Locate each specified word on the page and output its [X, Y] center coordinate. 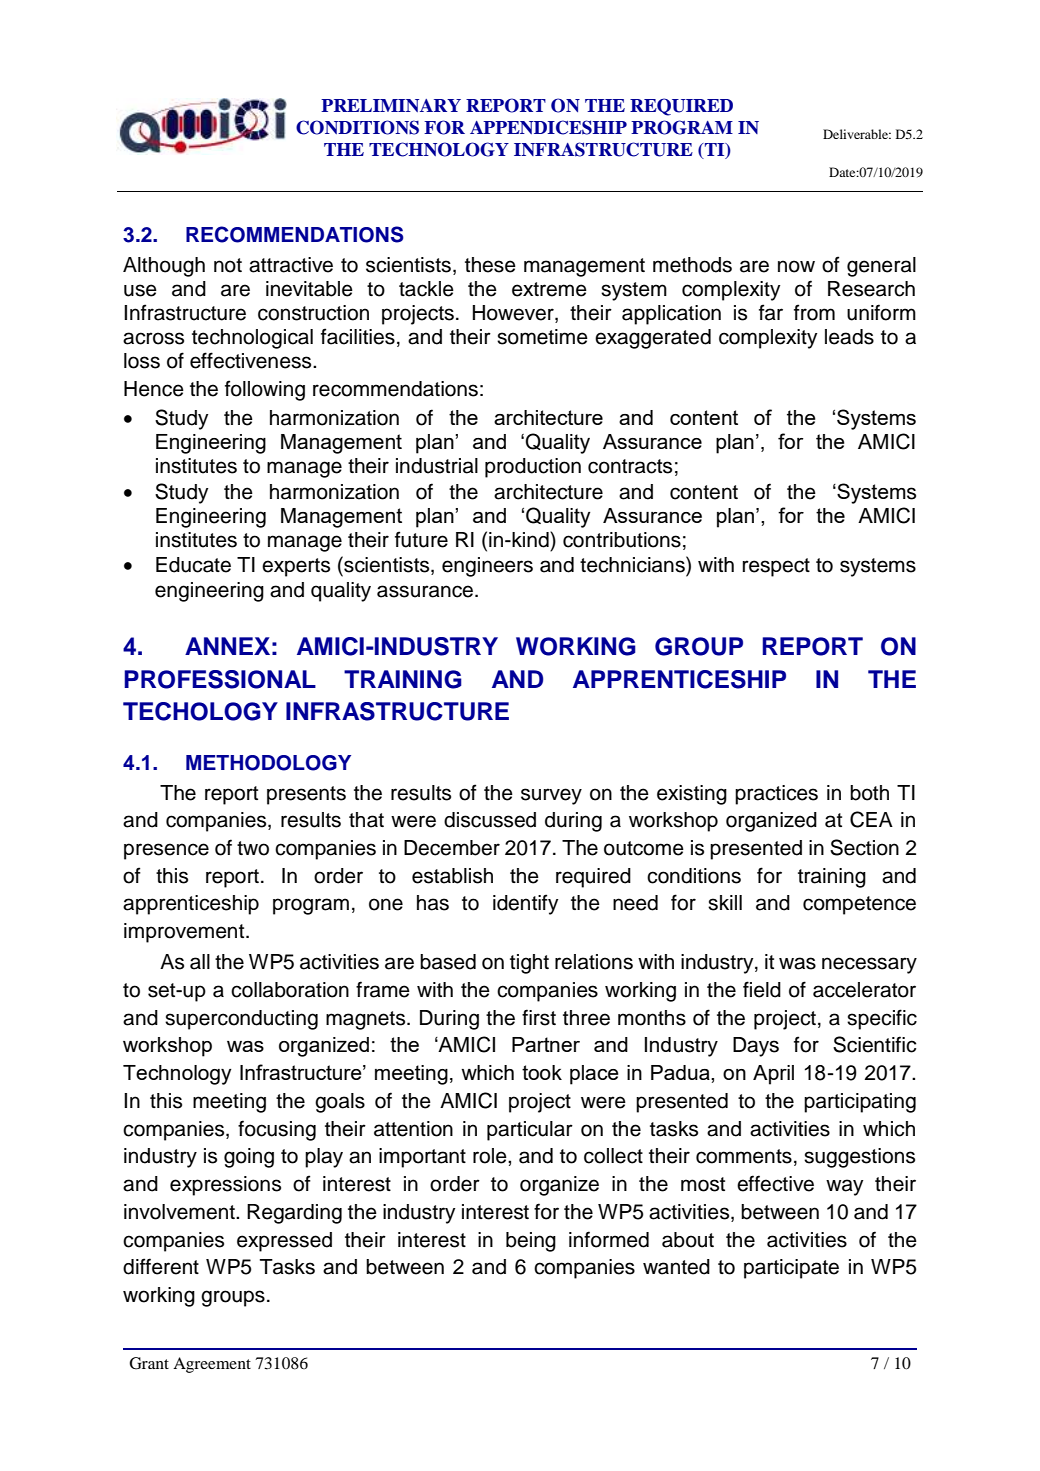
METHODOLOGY [268, 763]
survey [551, 796]
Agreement [212, 1365]
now [796, 266]
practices [776, 795]
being [531, 1242]
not [228, 265]
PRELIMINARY [391, 105]
